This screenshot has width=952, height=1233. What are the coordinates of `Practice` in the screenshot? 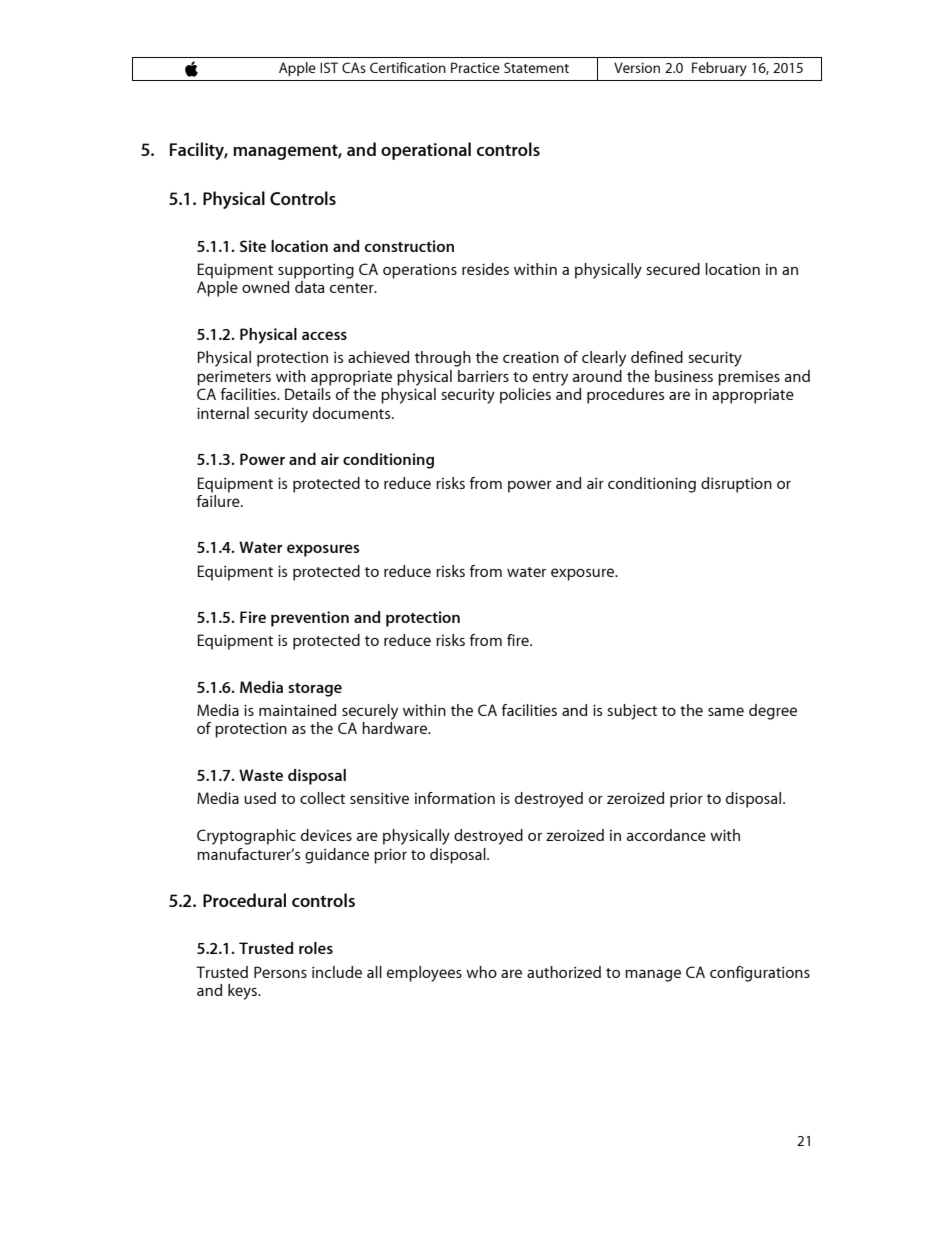 It's located at (475, 67).
